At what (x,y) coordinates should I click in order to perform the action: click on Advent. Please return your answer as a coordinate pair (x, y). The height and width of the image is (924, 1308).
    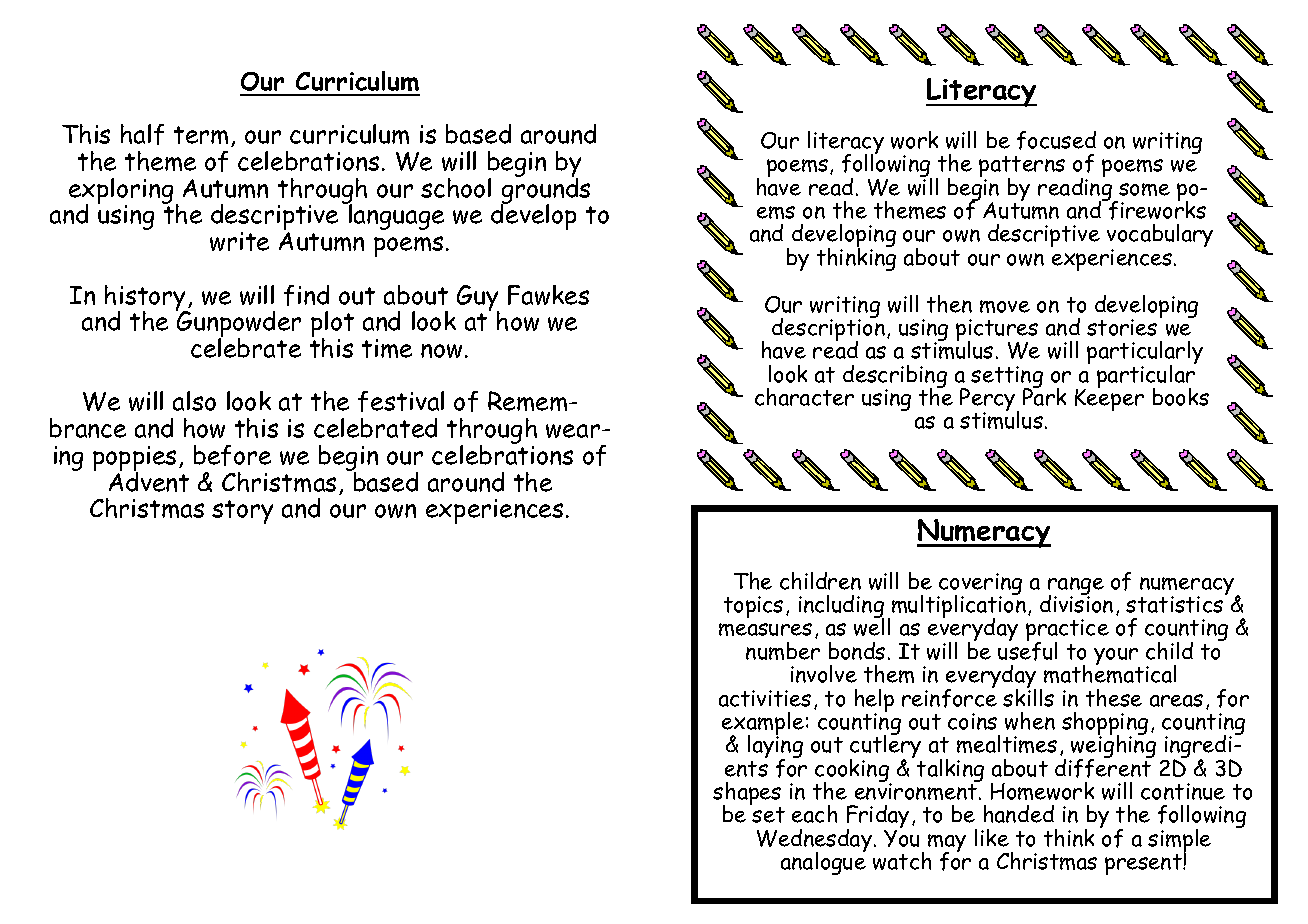
    Looking at the image, I should click on (149, 480).
